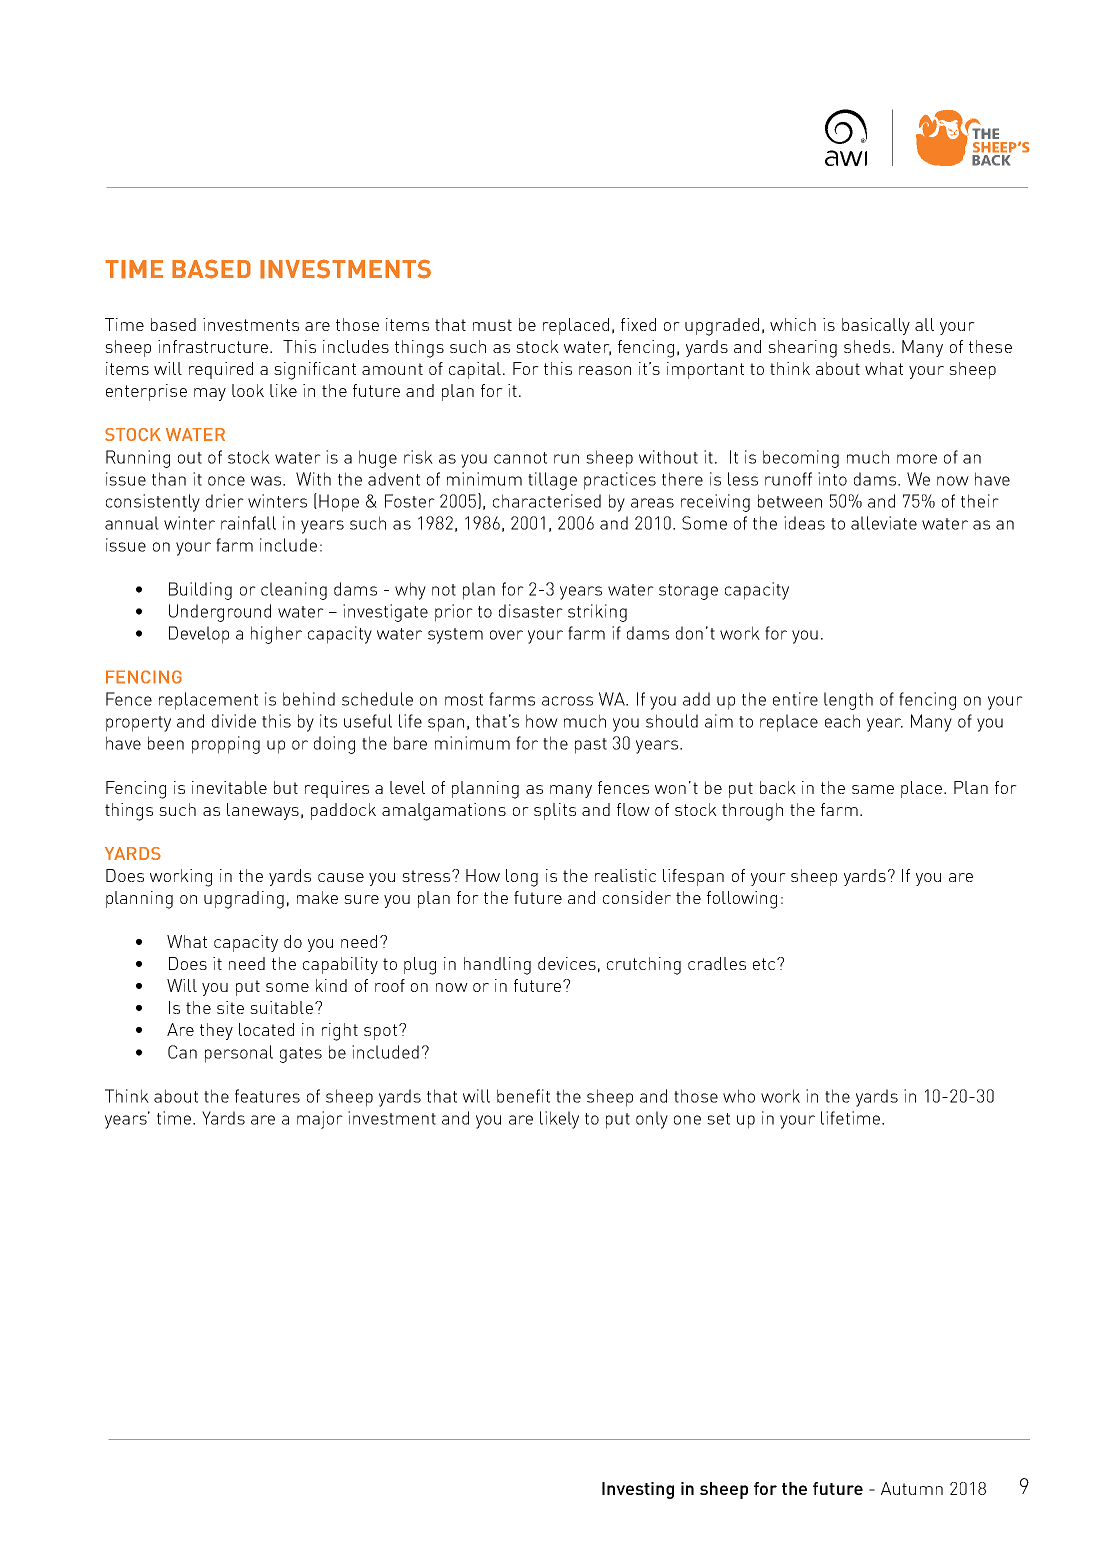  I want to click on long, so click(522, 878).
